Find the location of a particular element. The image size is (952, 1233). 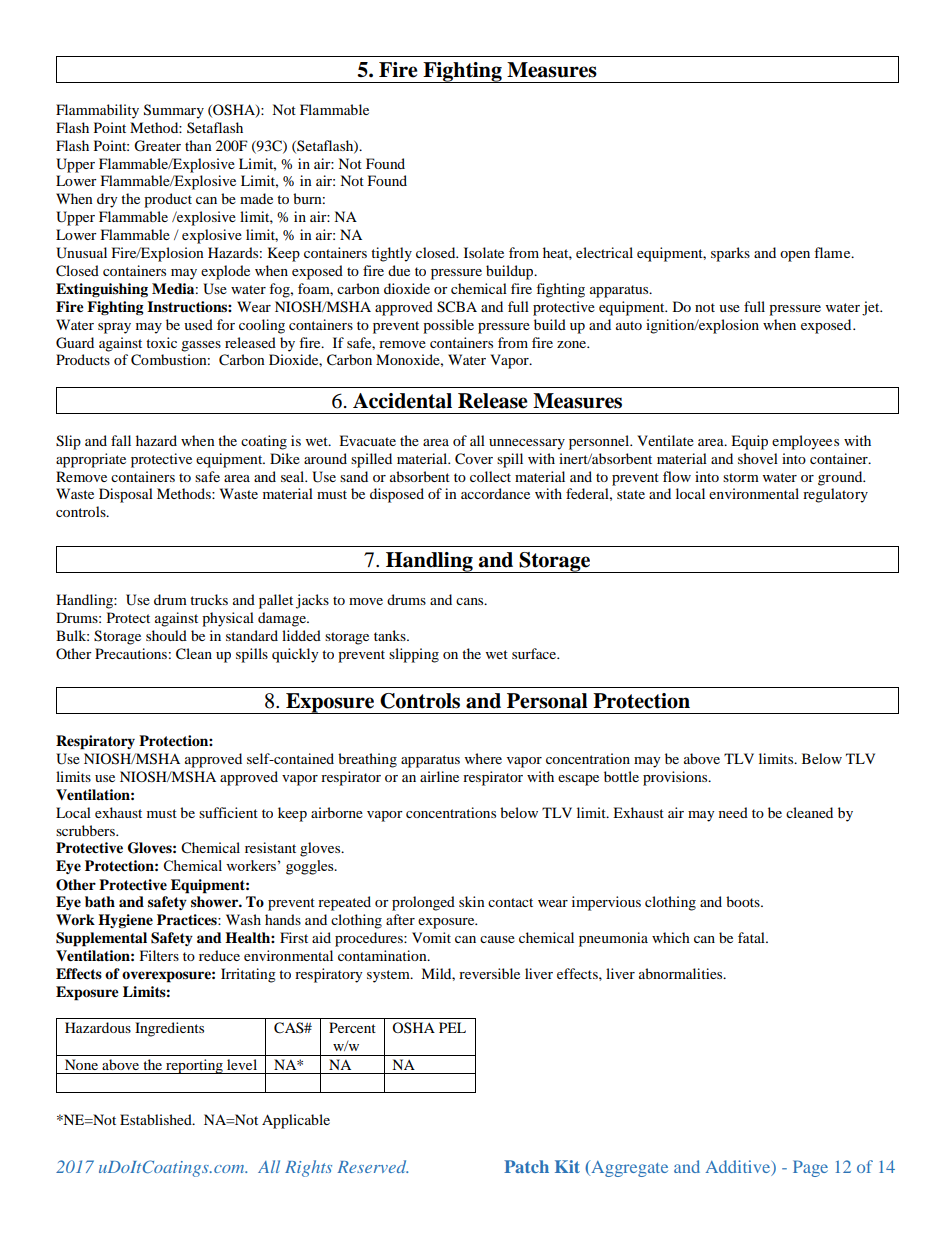

storm is located at coordinates (741, 477).
